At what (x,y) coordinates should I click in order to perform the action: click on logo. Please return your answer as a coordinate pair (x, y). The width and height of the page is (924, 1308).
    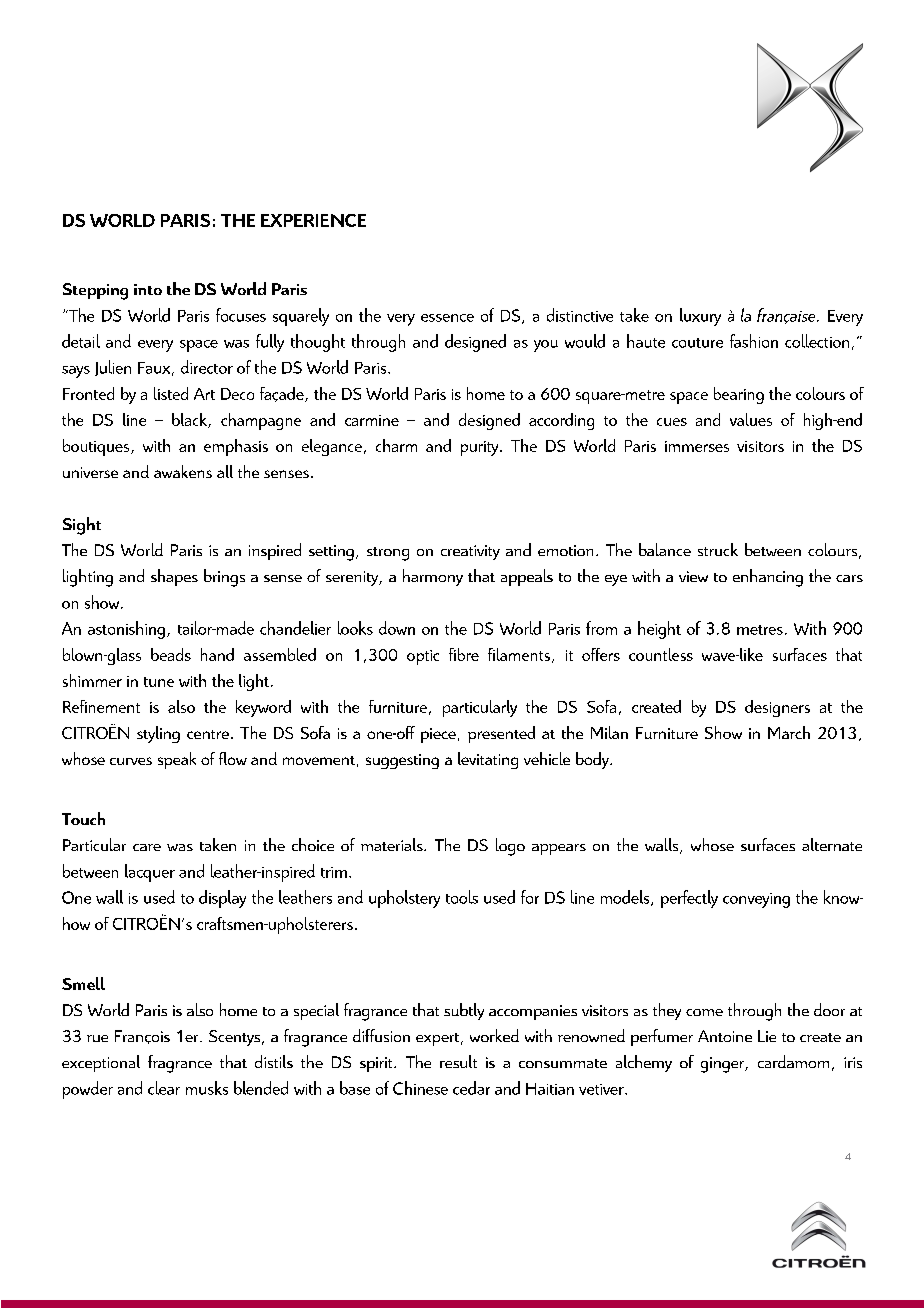
    Looking at the image, I should click on (510, 847).
